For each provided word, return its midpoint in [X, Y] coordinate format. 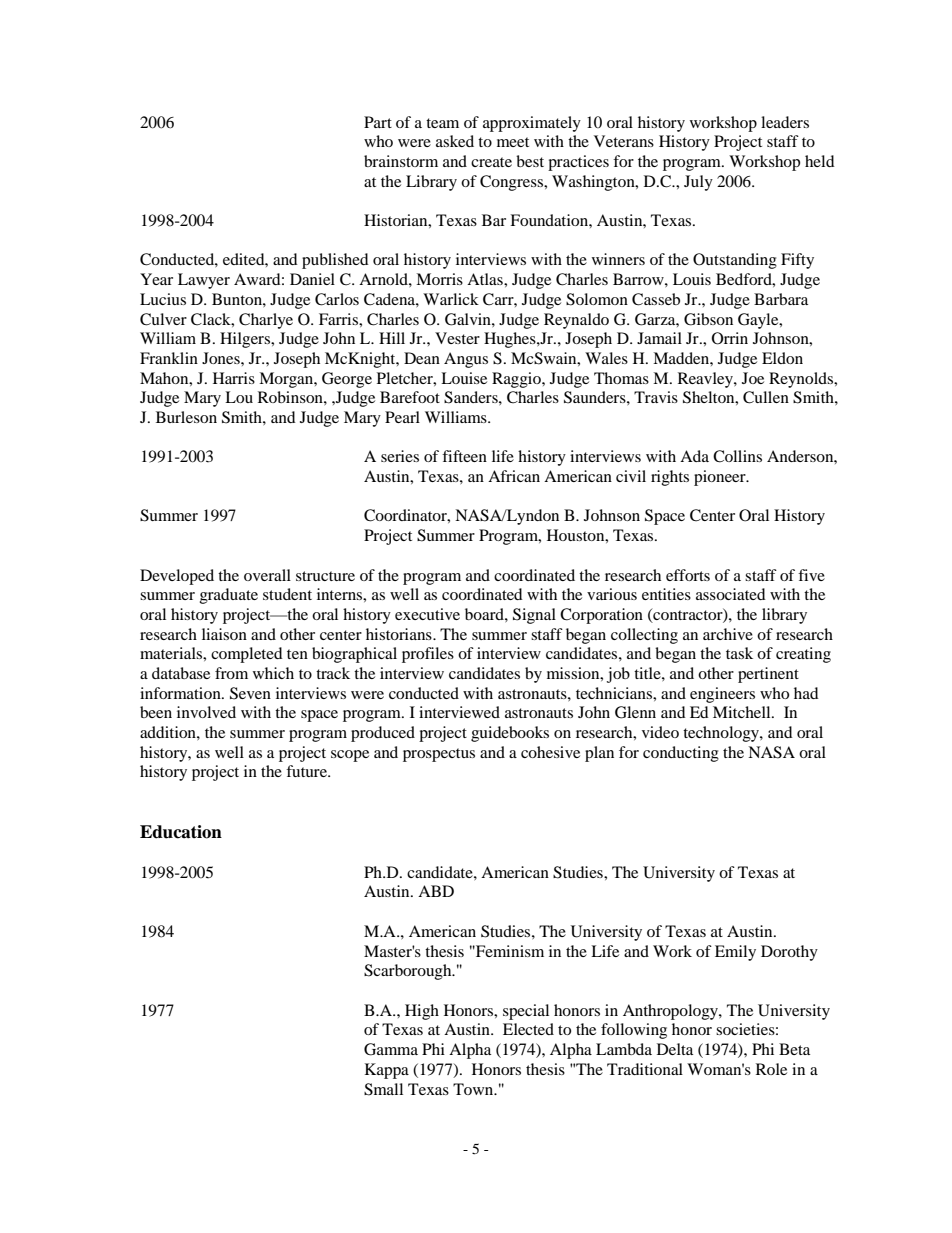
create [491, 162]
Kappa [387, 1071]
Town [474, 1089]
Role [771, 1069]
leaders [785, 122]
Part [378, 122]
